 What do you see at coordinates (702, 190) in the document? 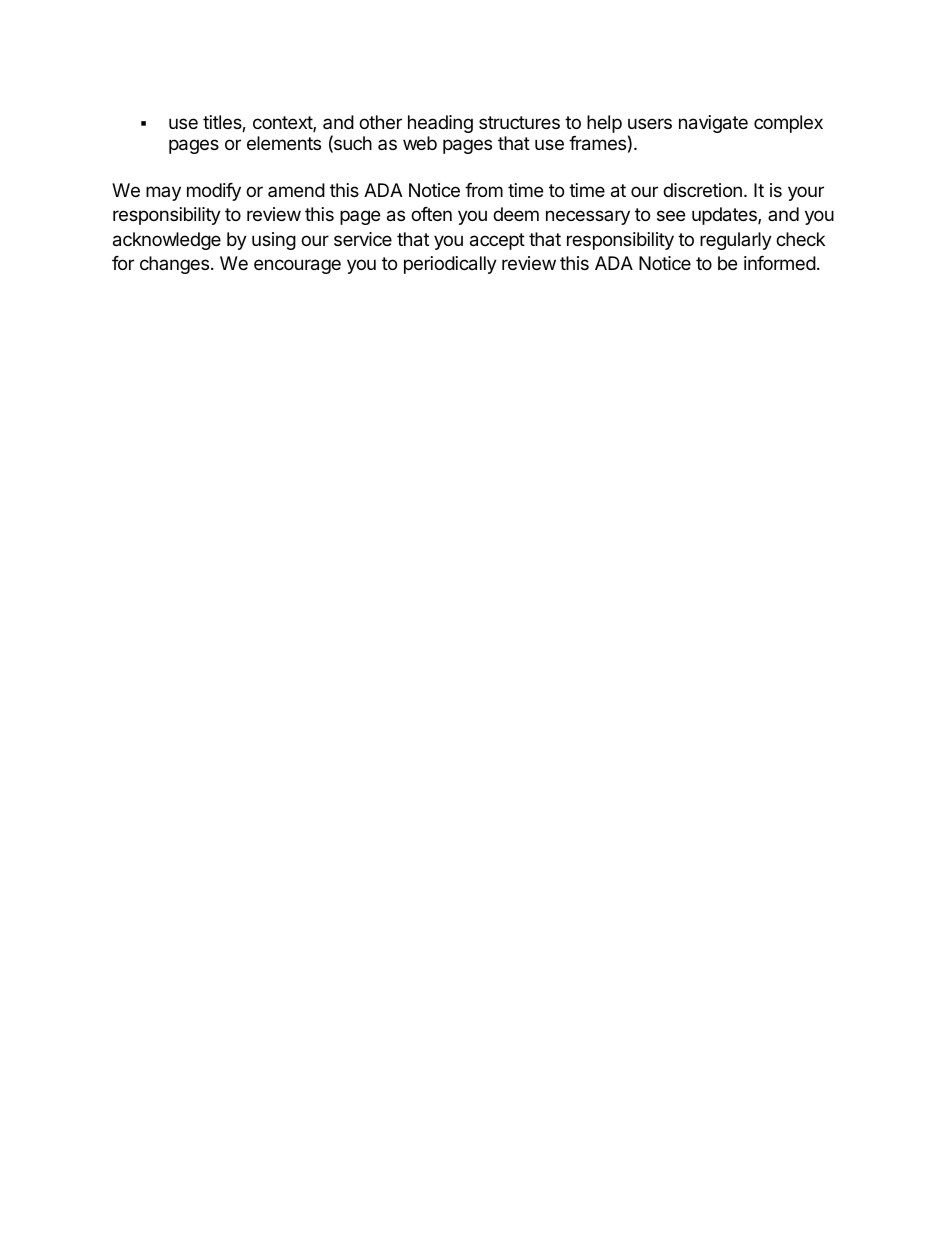
I see `discretion` at bounding box center [702, 190].
